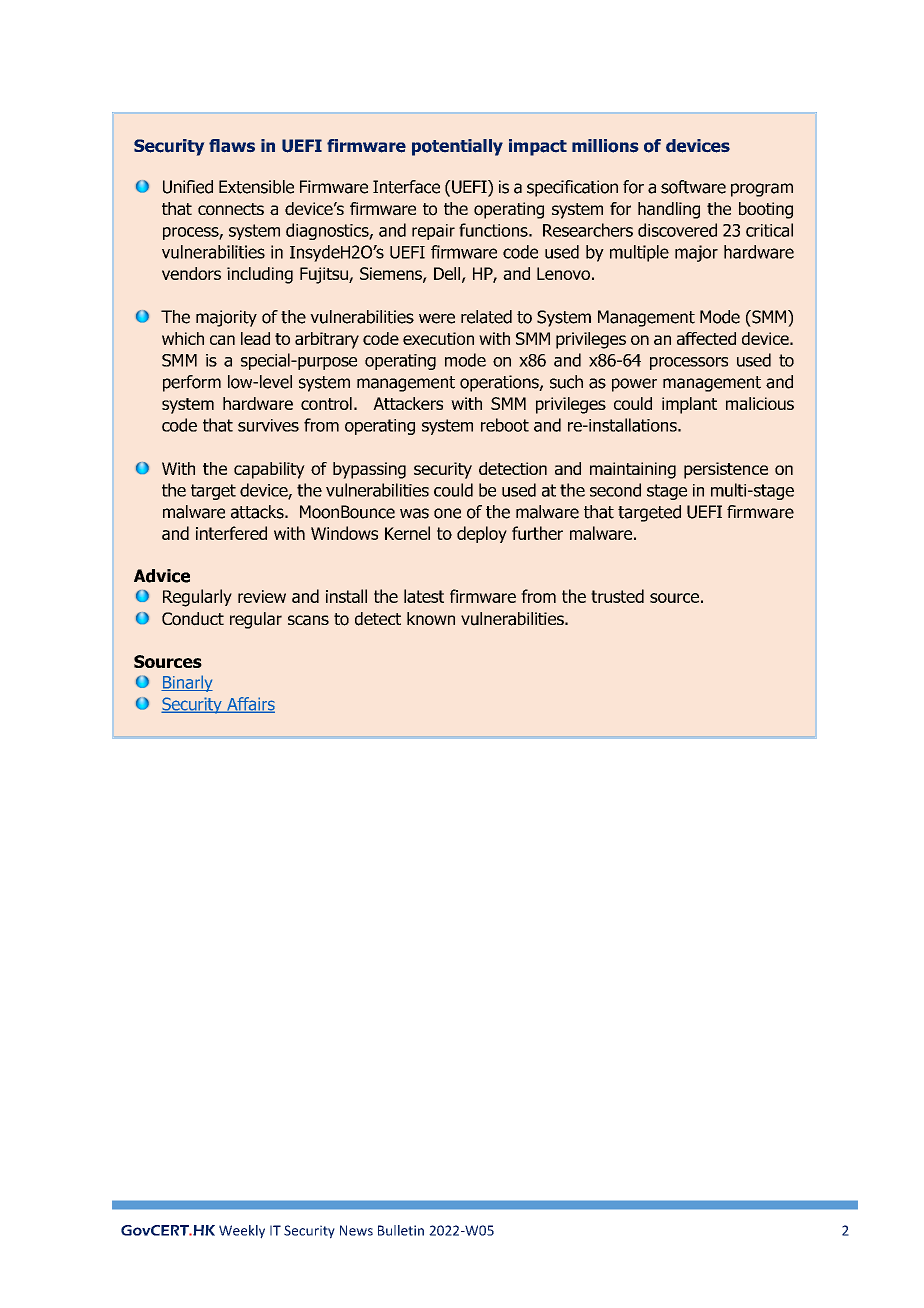 The image size is (924, 1308). Describe the element at coordinates (242, 1232) in the screenshot. I see `Weekly` at that location.
